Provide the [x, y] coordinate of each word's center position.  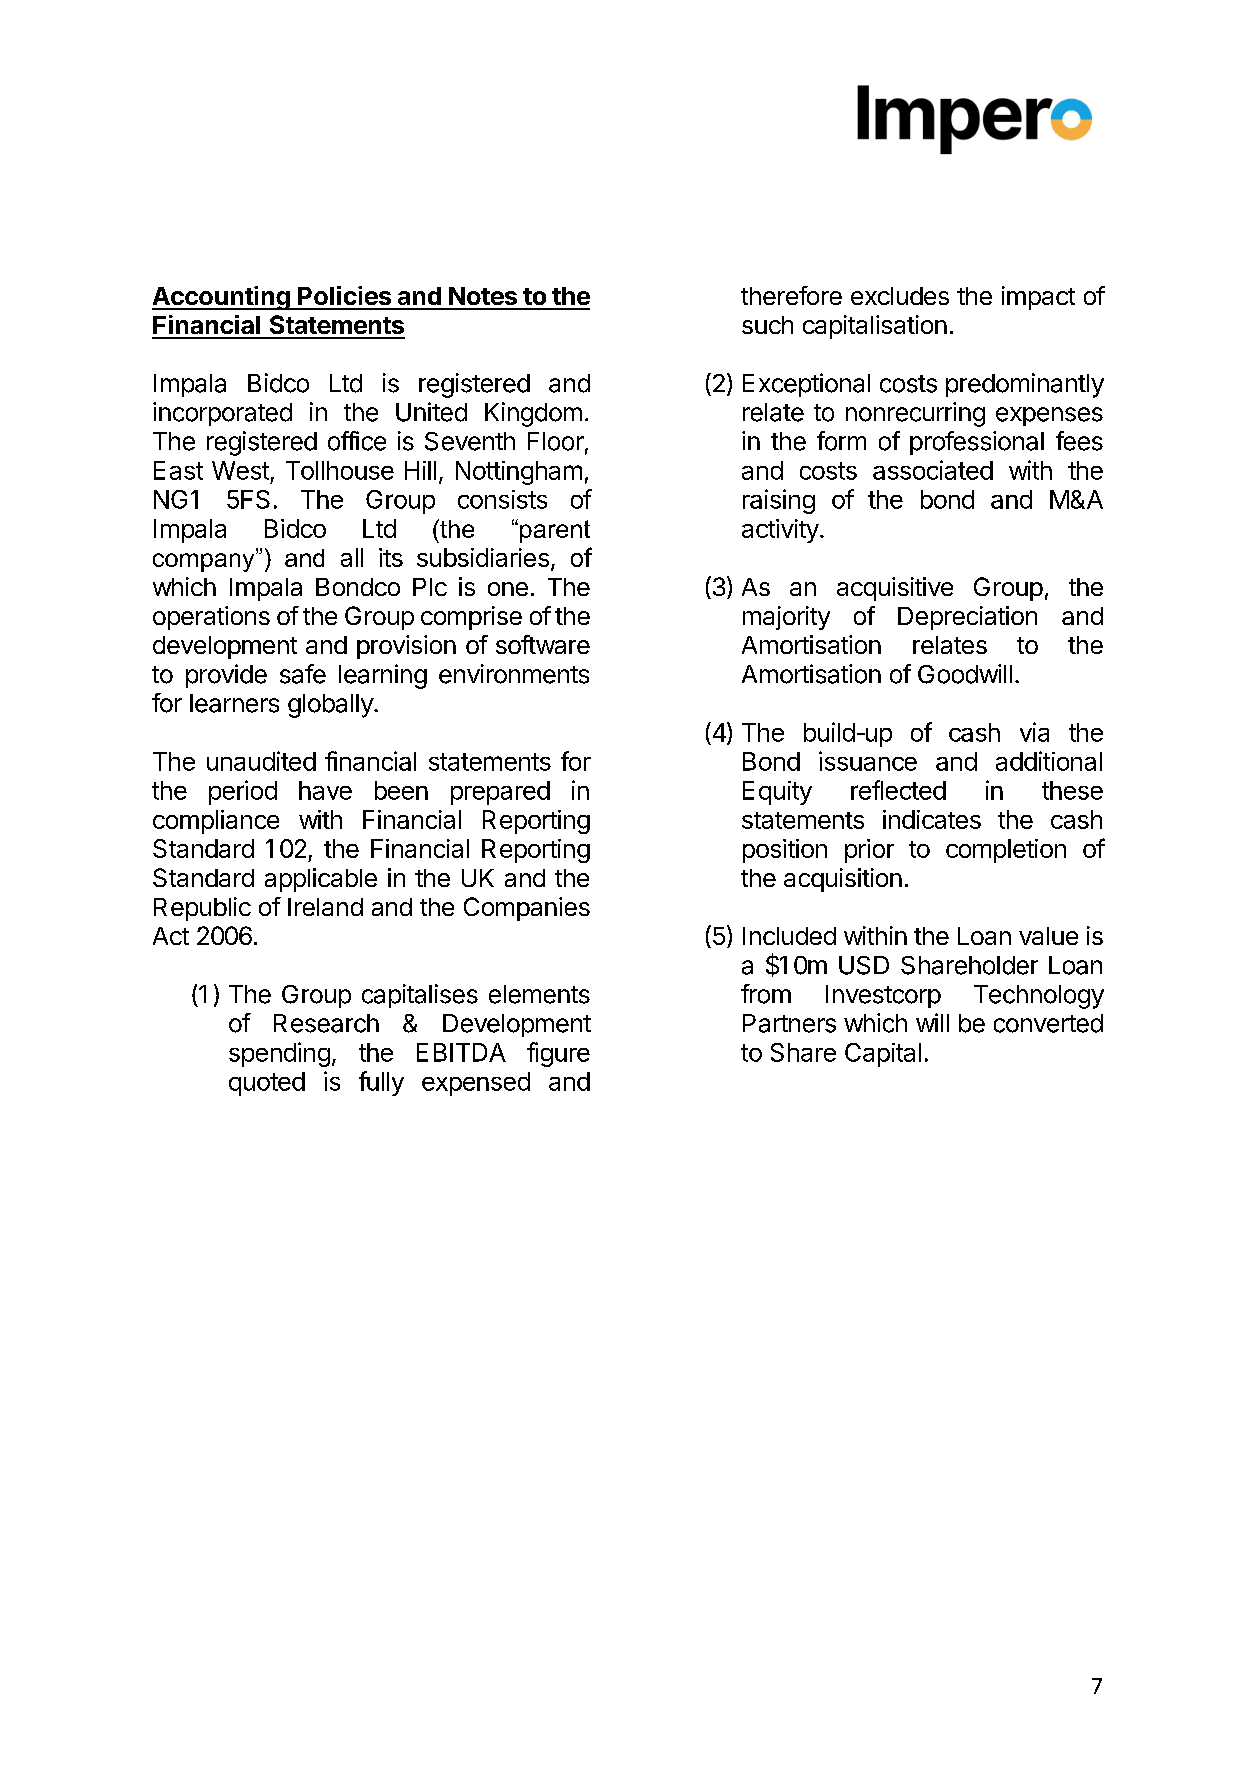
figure [558, 1054]
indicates [932, 819]
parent [555, 531]
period [243, 792]
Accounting [222, 298]
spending [279, 1054]
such [767, 325]
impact [1038, 298]
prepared [500, 793]
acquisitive [895, 589]
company [205, 562]
